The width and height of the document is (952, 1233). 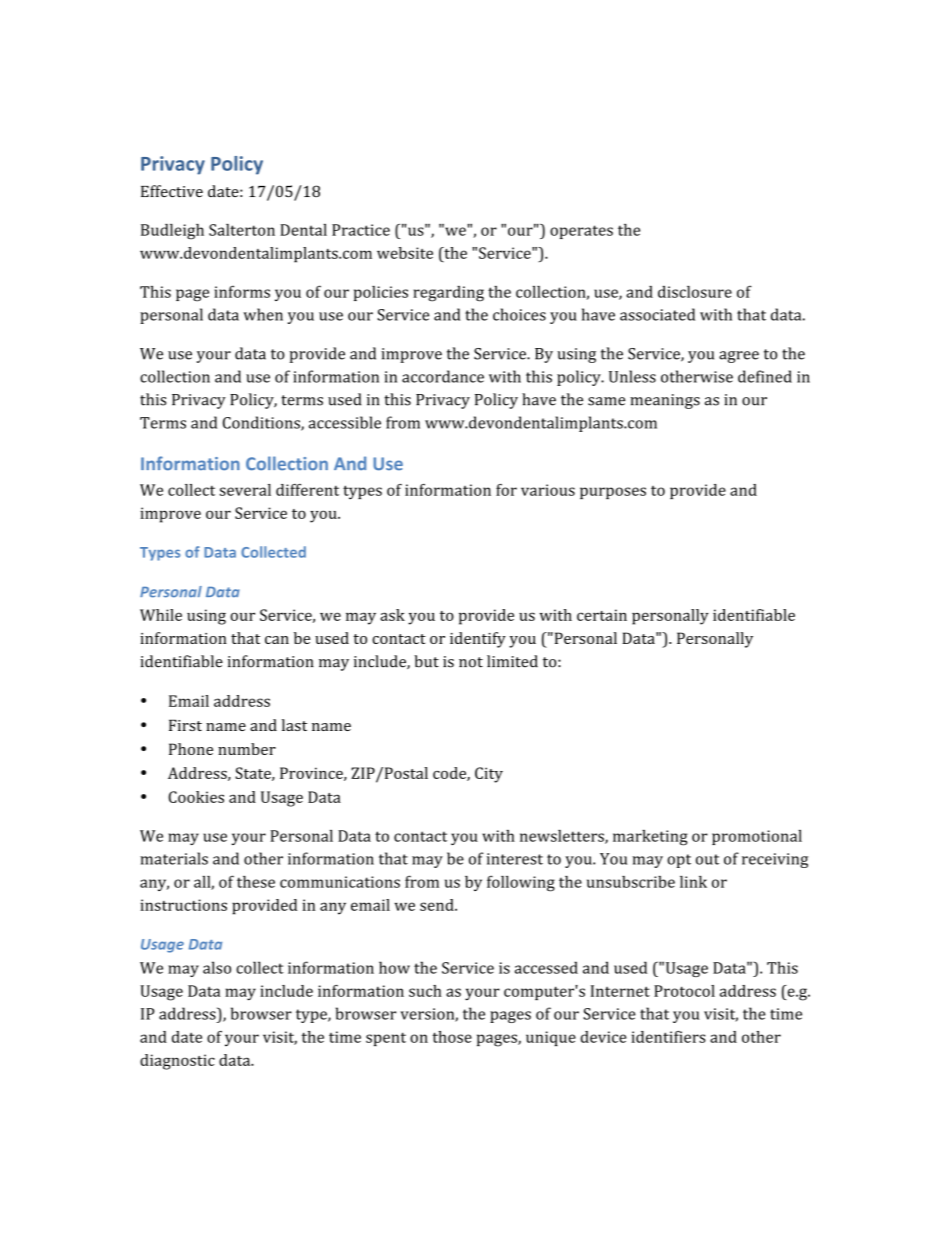 What do you see at coordinates (405, 253) in the document?
I see `website` at bounding box center [405, 253].
